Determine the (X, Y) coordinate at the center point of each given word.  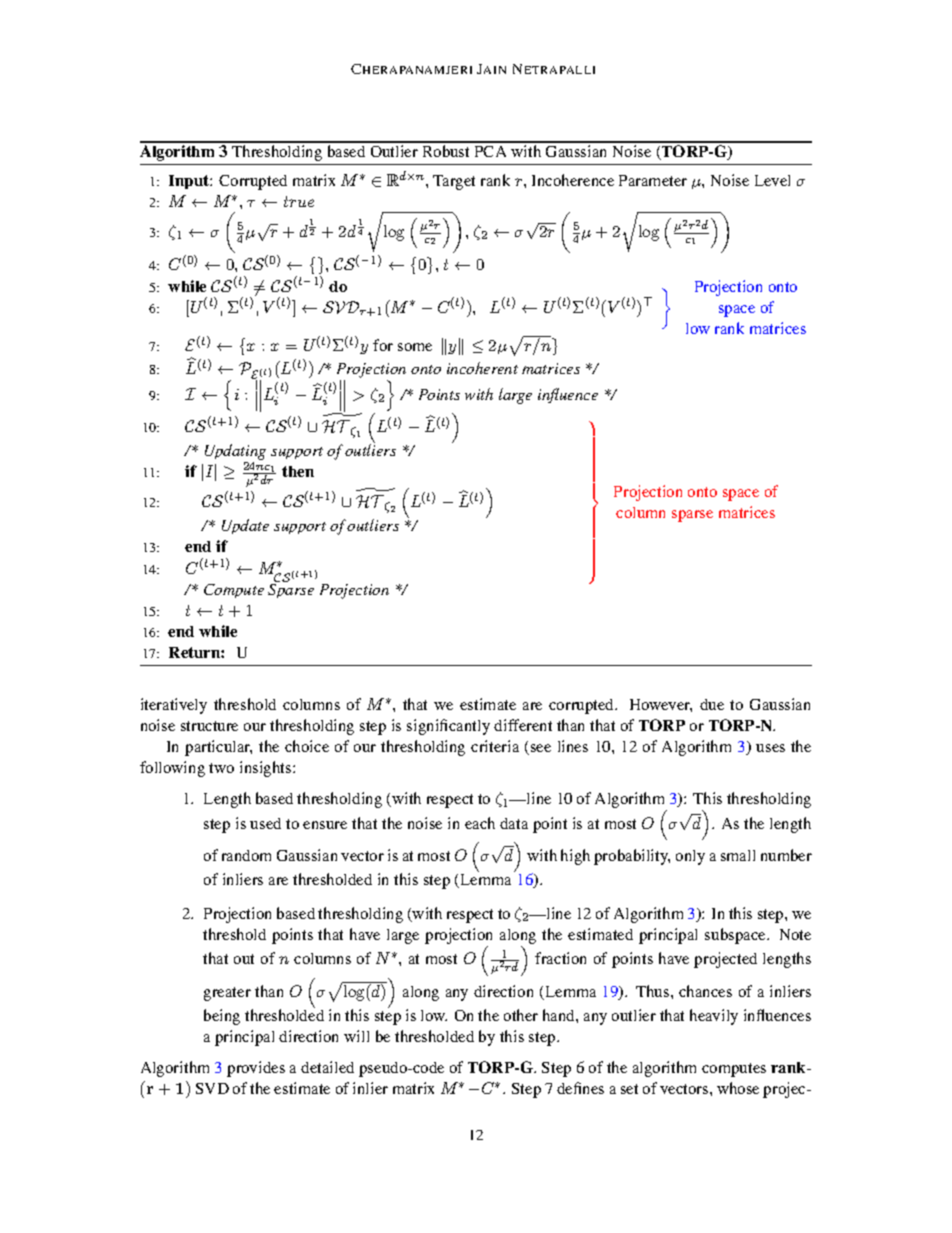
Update (245, 526)
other (521, 1015)
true (299, 201)
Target (454, 182)
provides (256, 1069)
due (712, 704)
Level (772, 180)
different (523, 725)
